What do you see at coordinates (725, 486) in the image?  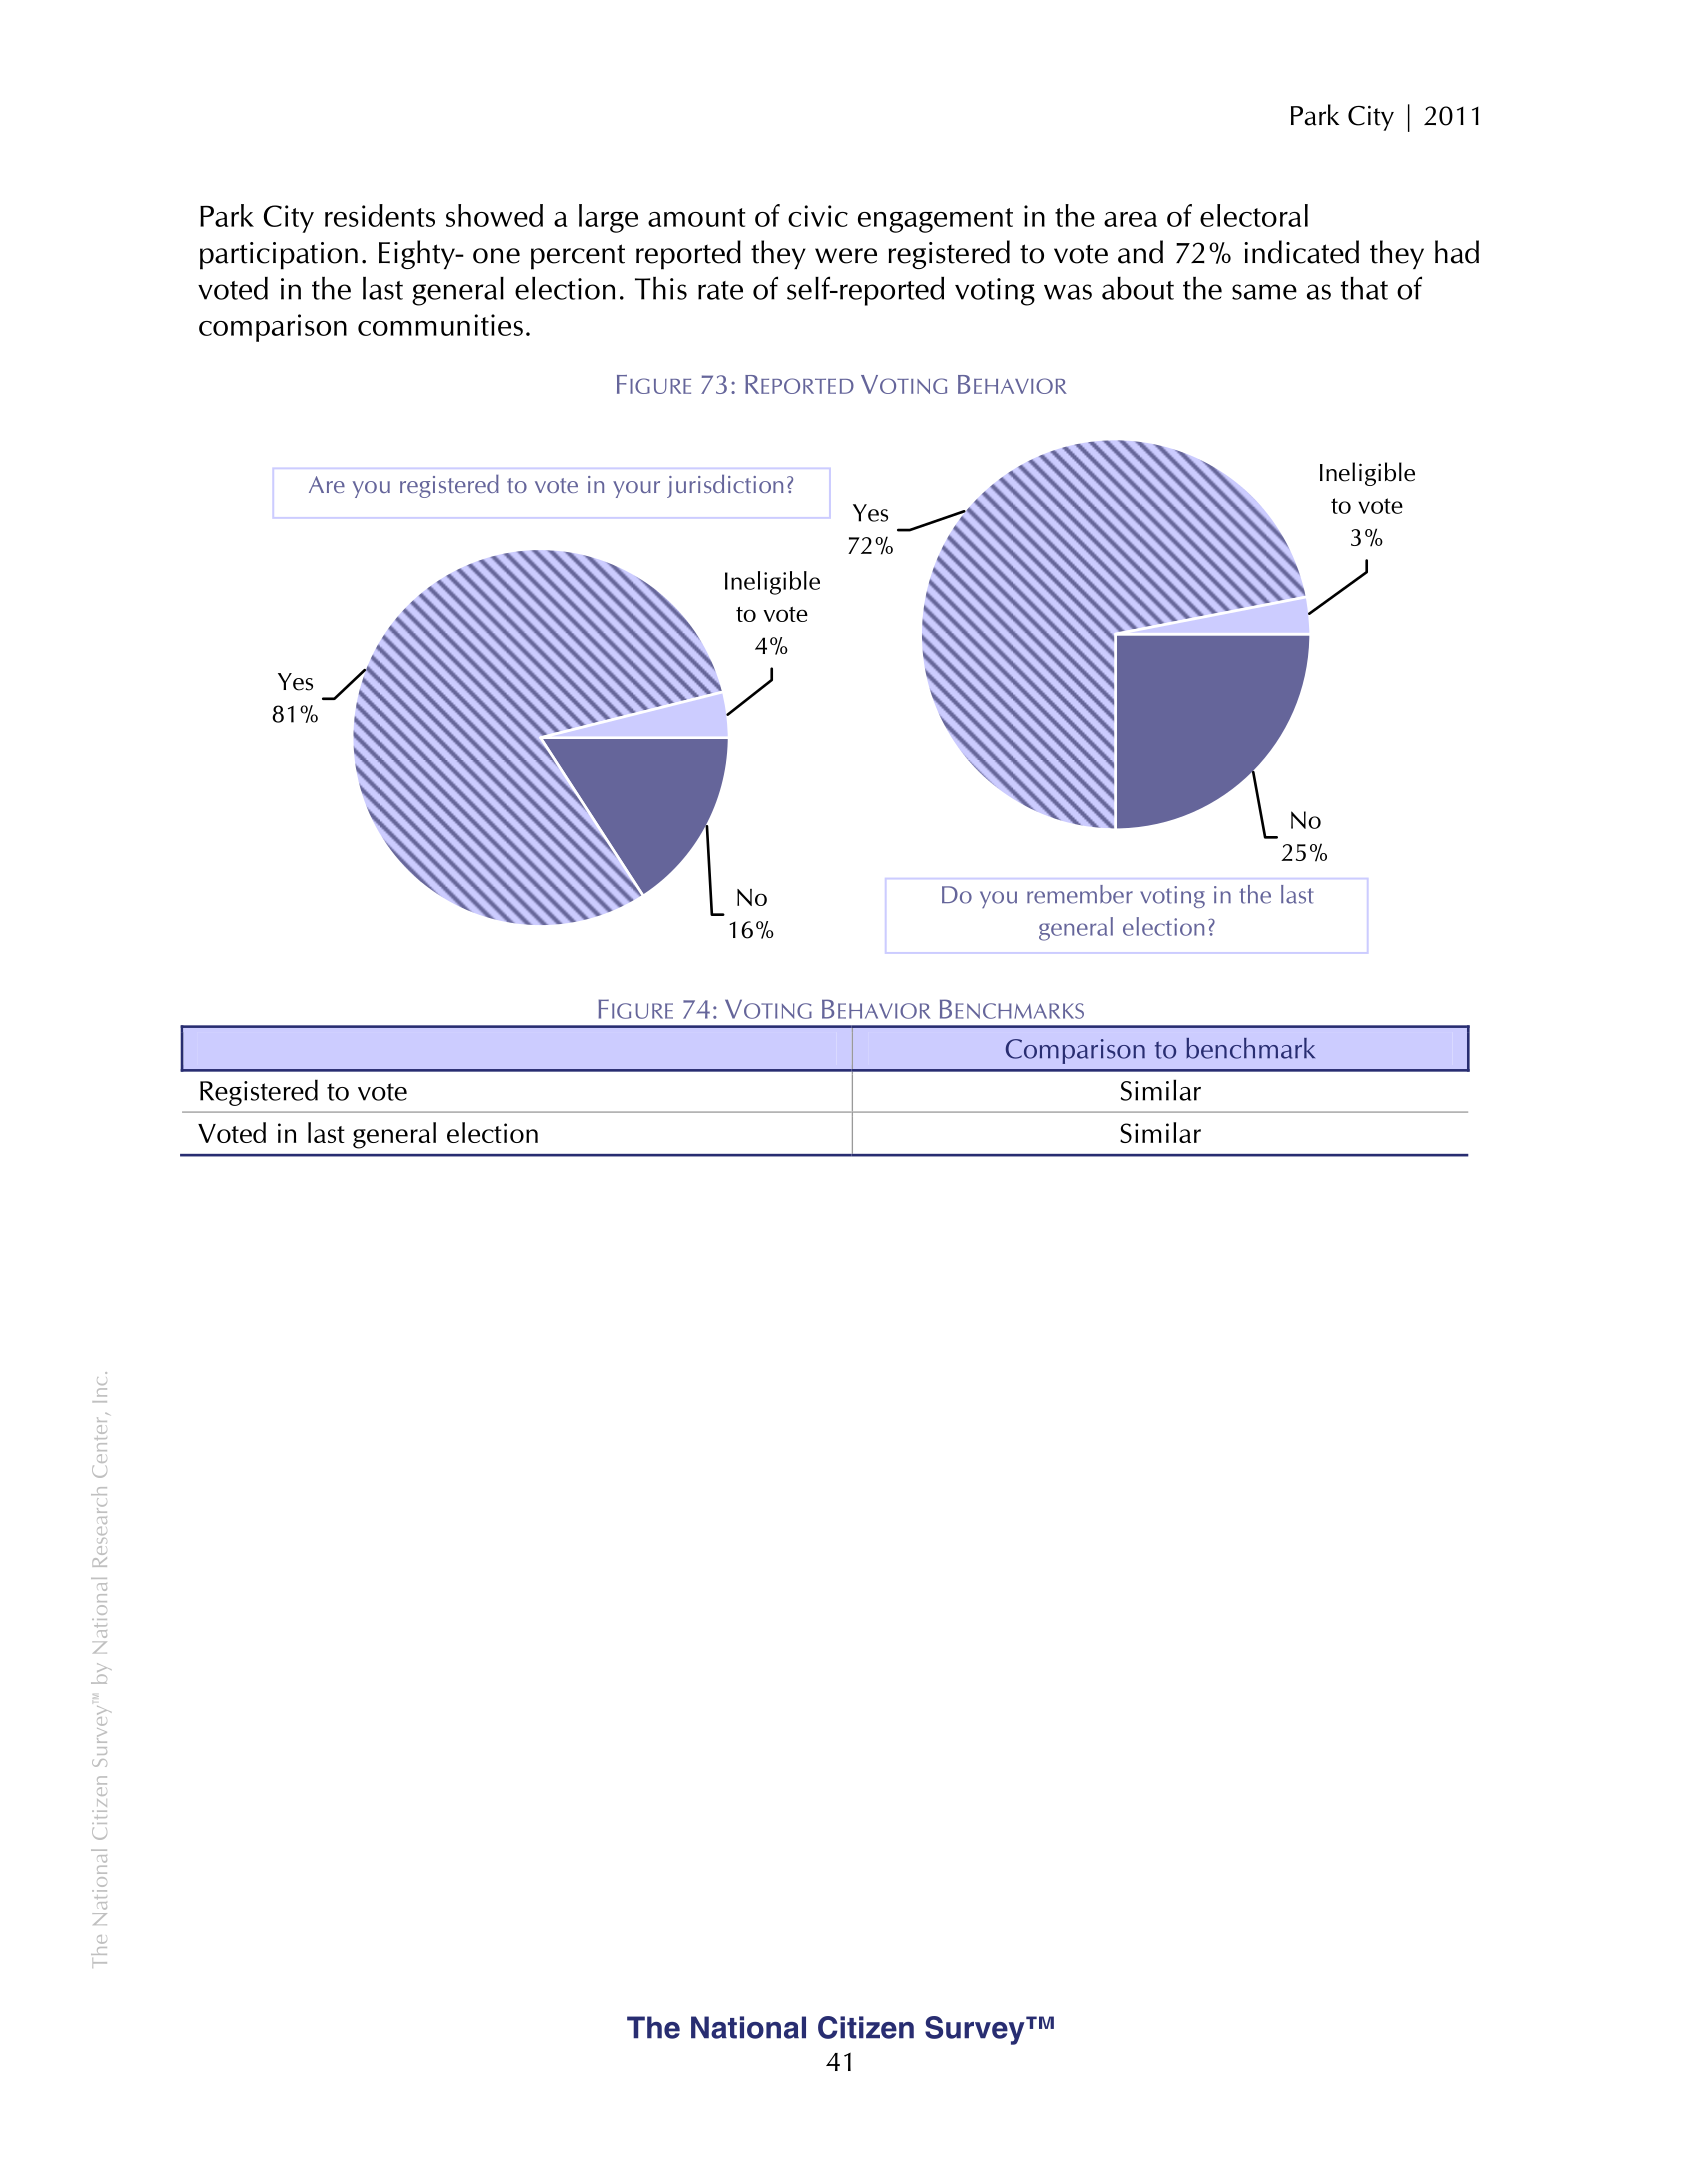 I see `jurisdiction` at bounding box center [725, 486].
